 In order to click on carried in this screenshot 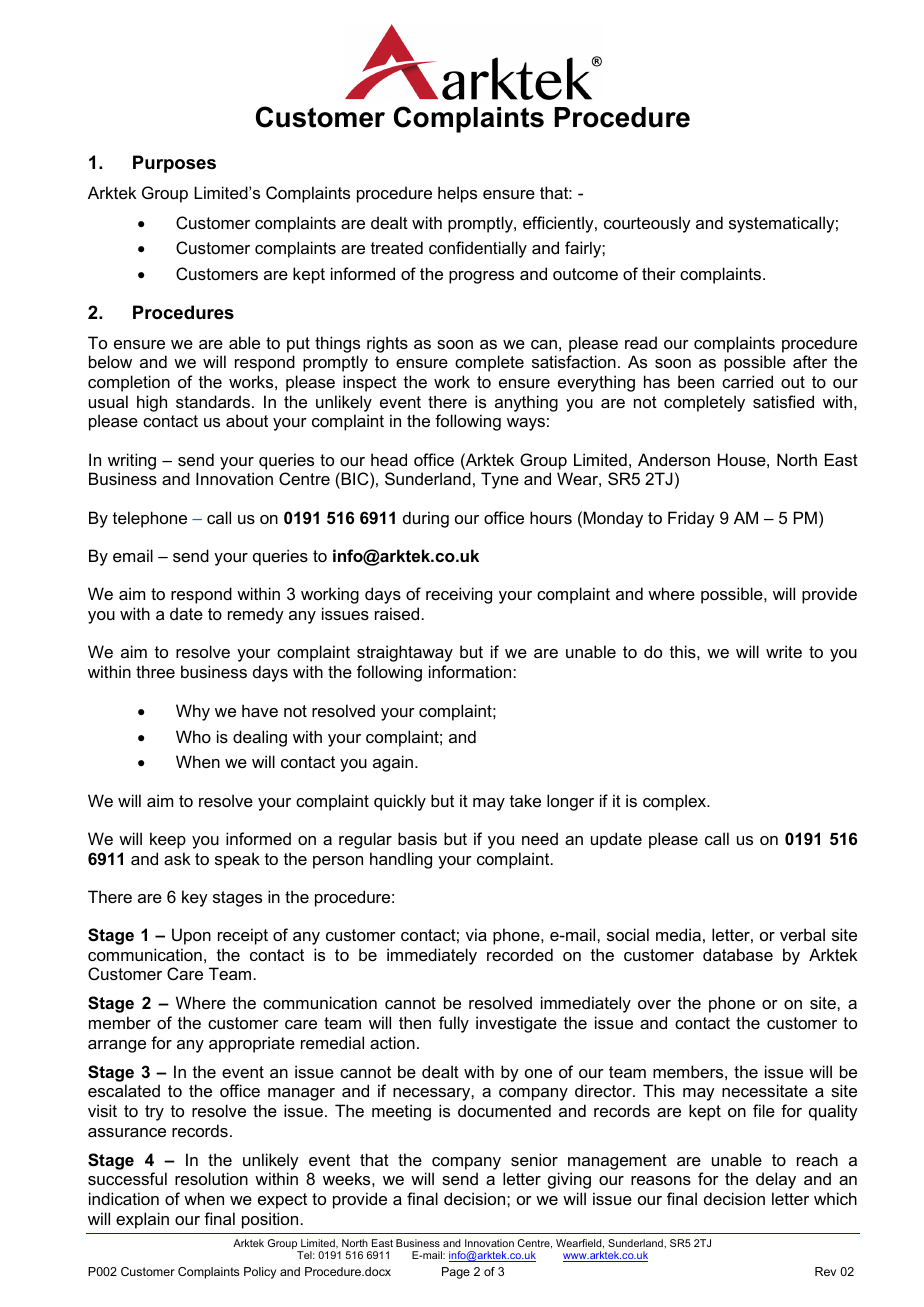, I will do `click(747, 381)`.
